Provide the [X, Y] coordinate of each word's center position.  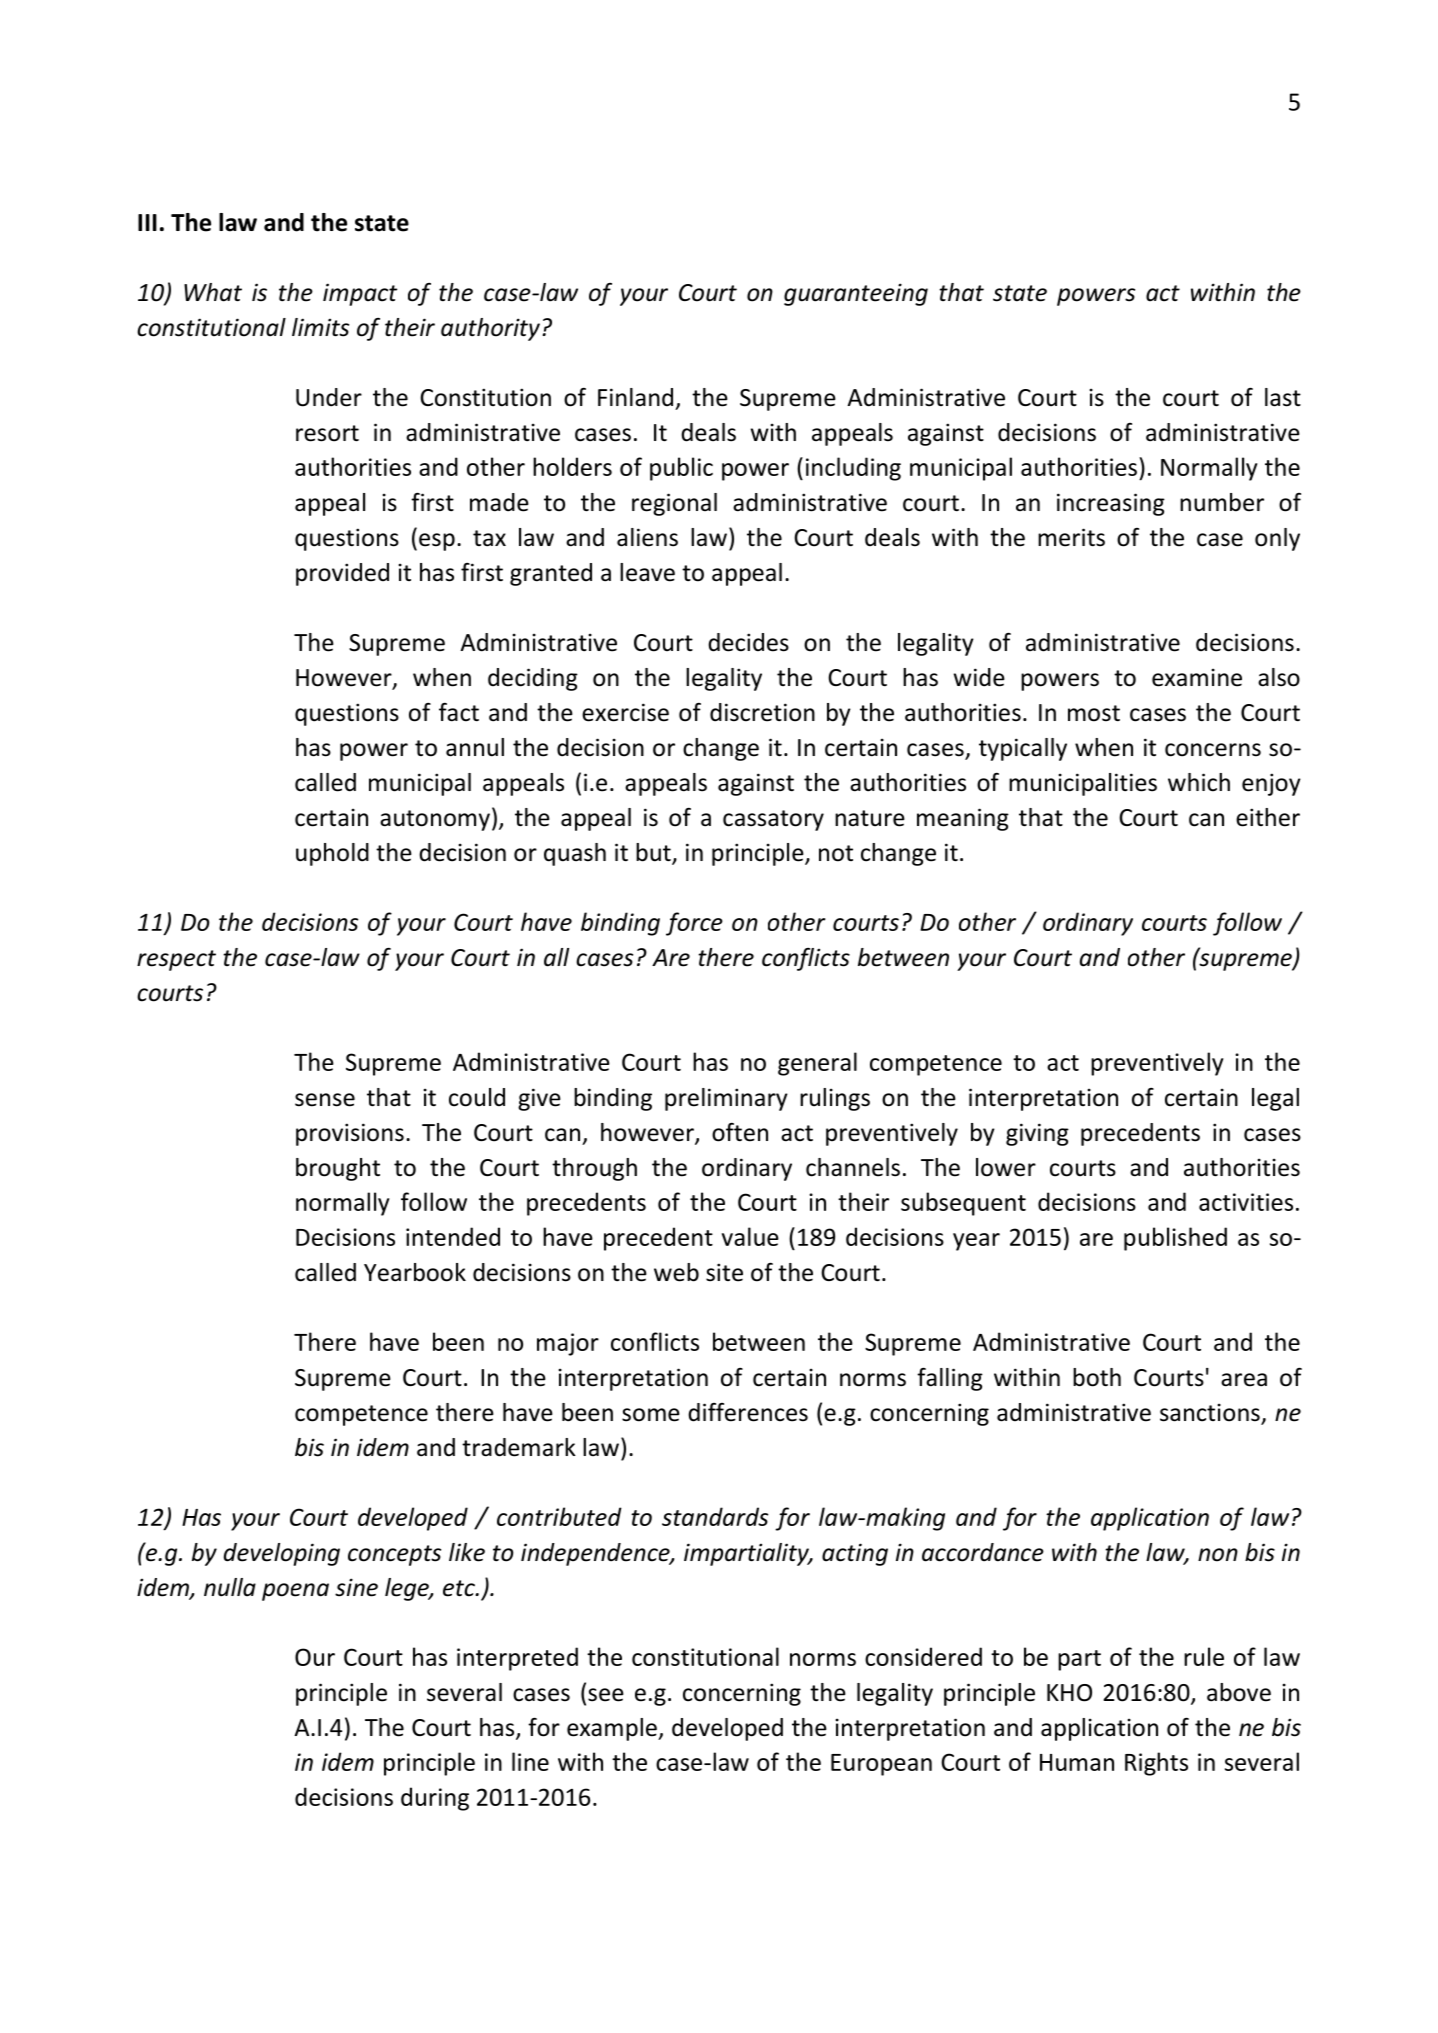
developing [282, 1554]
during [435, 1799]
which [1199, 782]
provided [342, 574]
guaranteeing [856, 294]
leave [647, 572]
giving [1037, 1134]
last [1283, 397]
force [694, 924]
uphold [332, 854]
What [213, 292]
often [740, 1132]
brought [338, 1169]
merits [1071, 537]
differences [748, 1412]
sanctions [1211, 1413]
